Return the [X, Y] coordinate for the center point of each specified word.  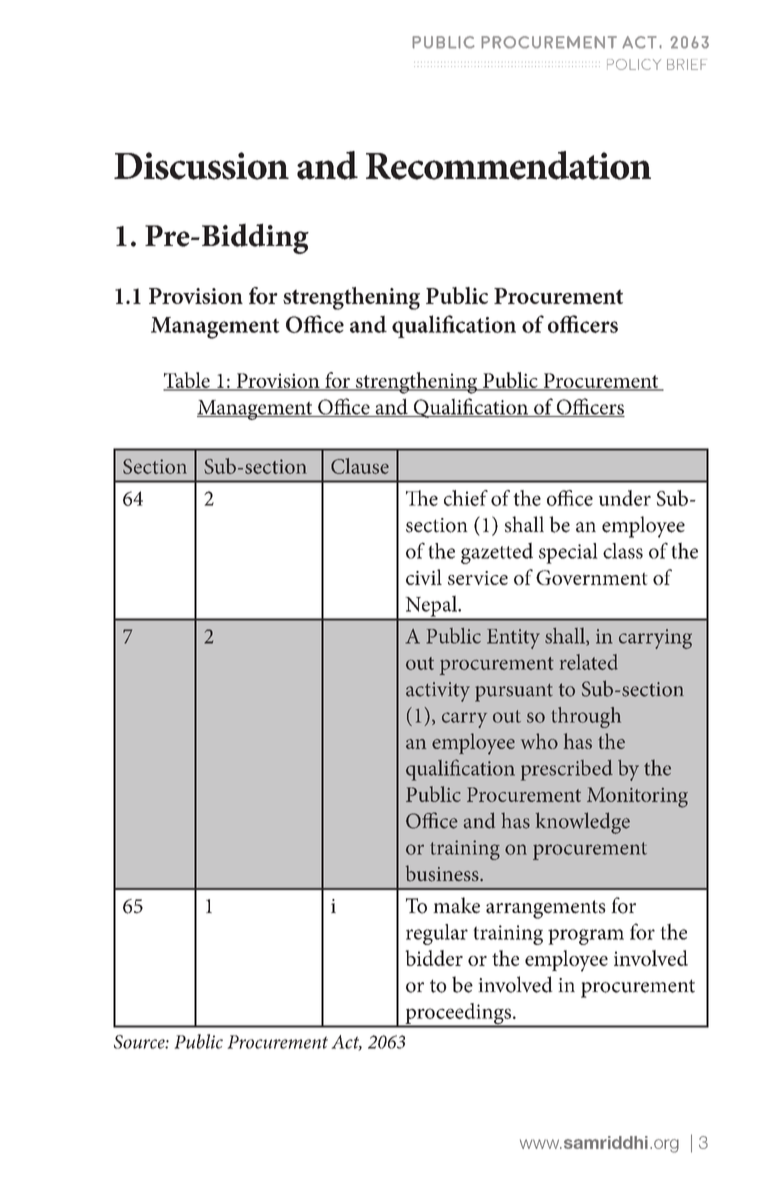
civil [424, 577]
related [589, 662]
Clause [360, 466]
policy [634, 64]
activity [438, 692]
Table [187, 381]
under [625, 498]
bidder [434, 958]
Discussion [201, 166]
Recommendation [508, 165]
